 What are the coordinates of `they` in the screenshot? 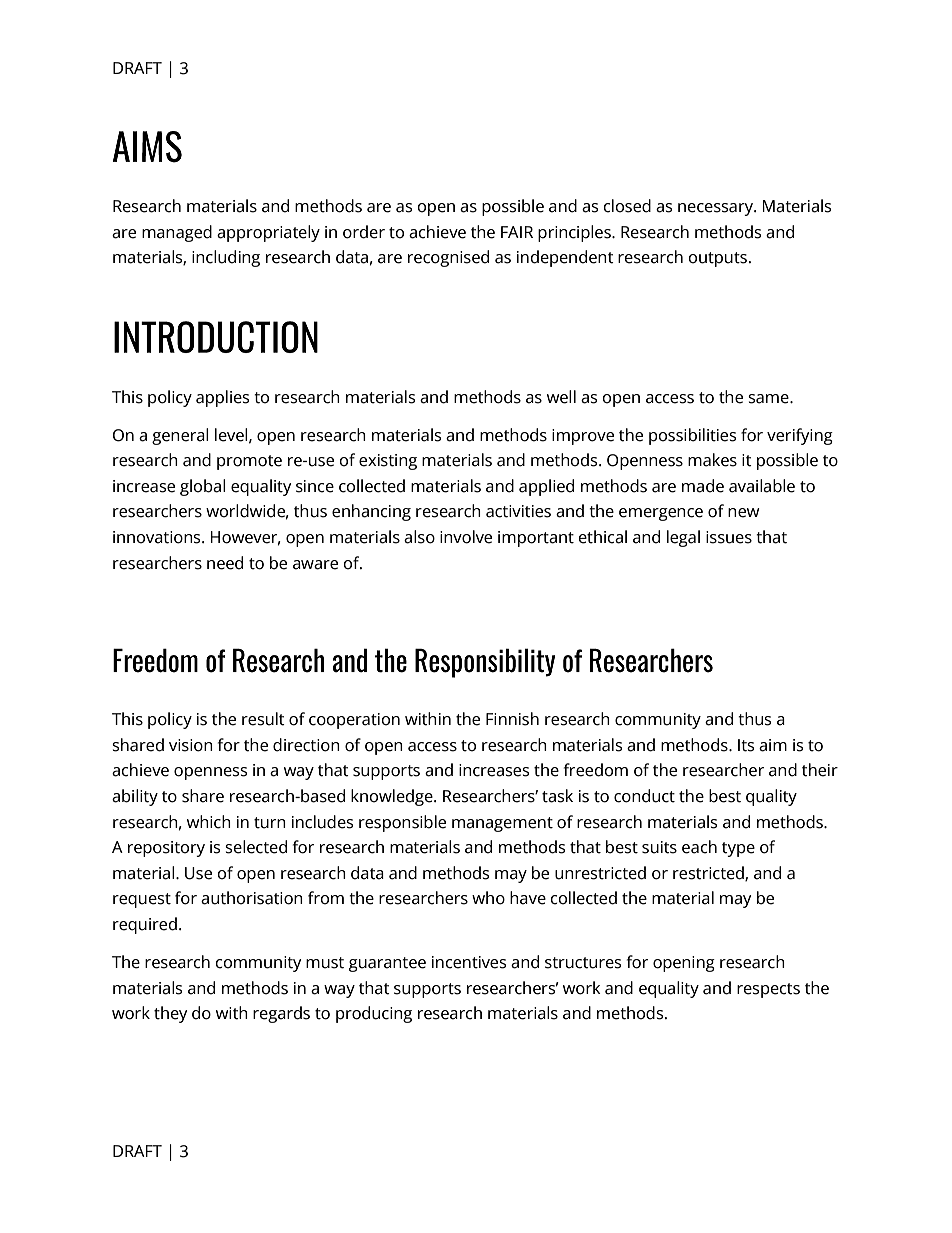 It's located at (170, 1014).
